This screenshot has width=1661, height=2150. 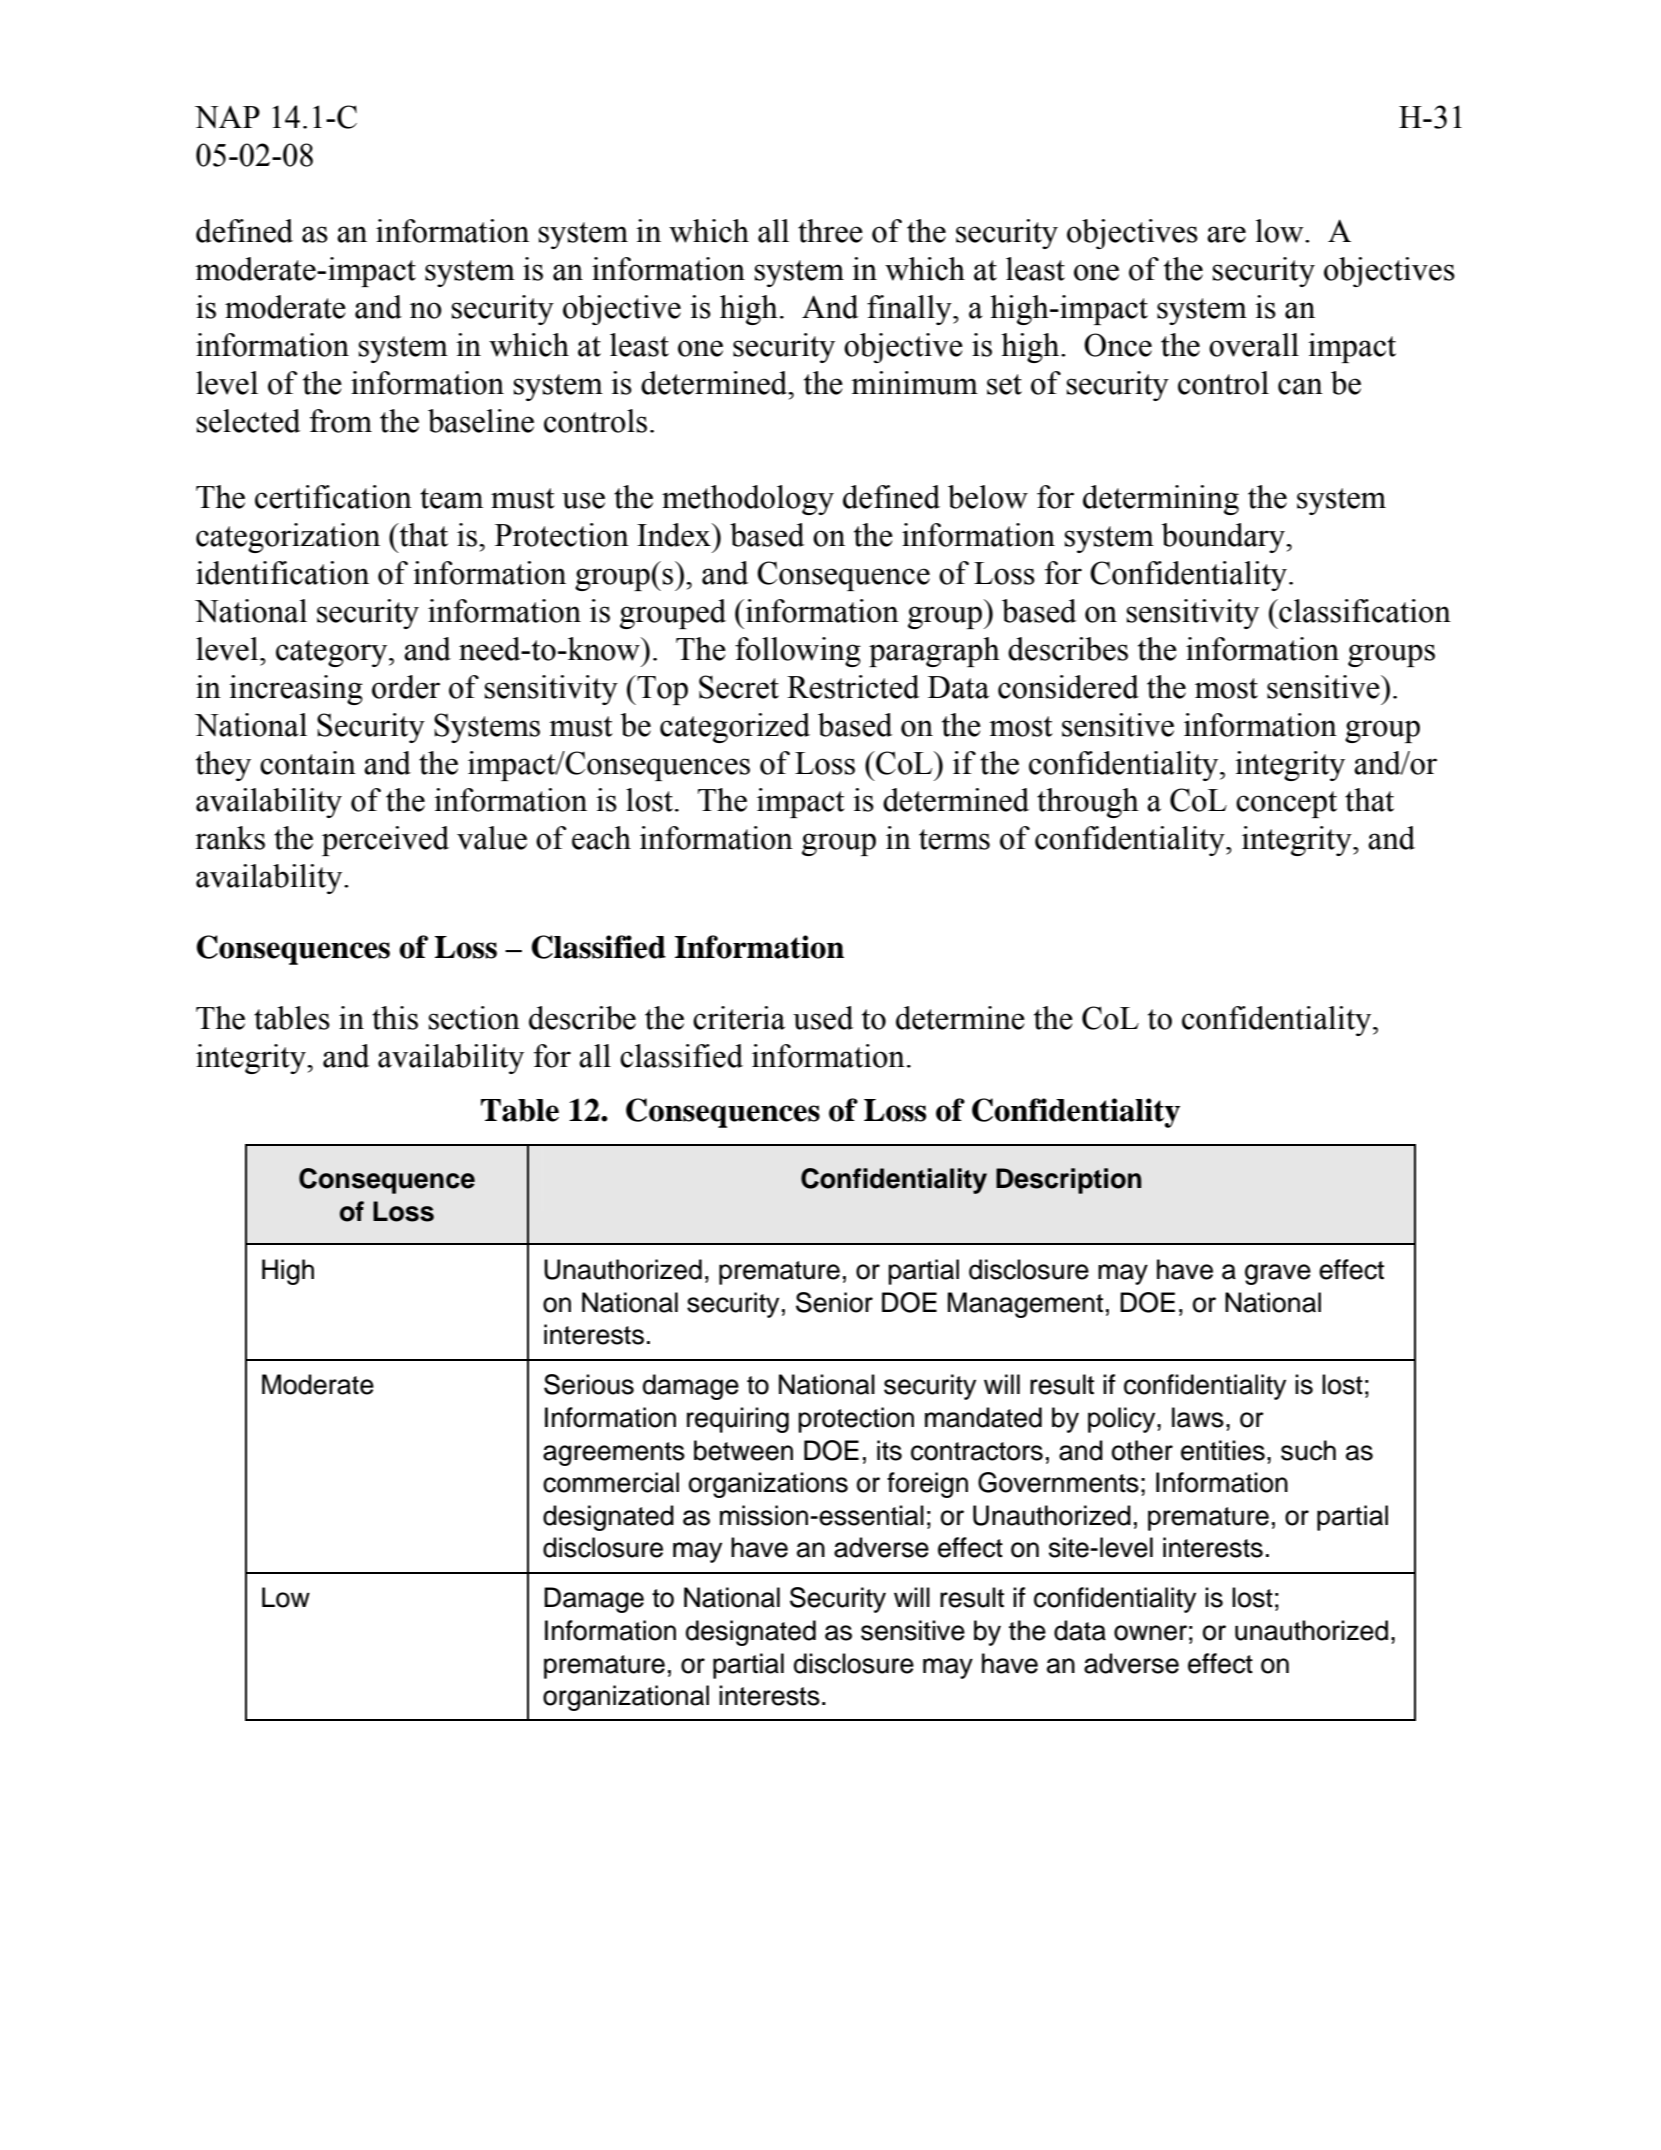 What do you see at coordinates (834, 1302) in the screenshot?
I see `Senior` at bounding box center [834, 1302].
